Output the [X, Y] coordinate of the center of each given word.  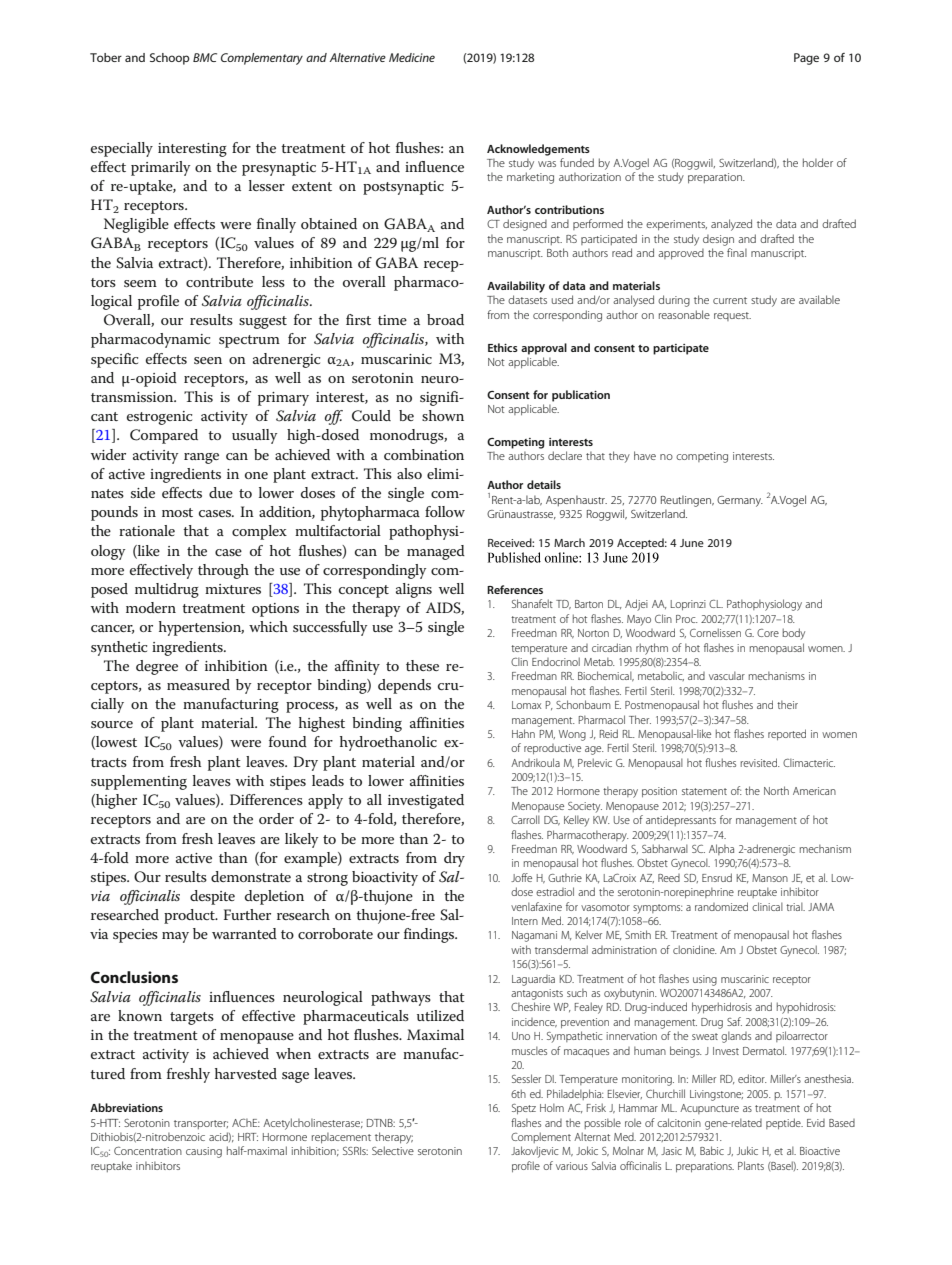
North [776, 790]
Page [806, 59]
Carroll [525, 819]
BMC [205, 57]
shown [443, 415]
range [201, 458]
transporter [201, 1124]
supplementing [139, 782]
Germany [740, 501]
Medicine [412, 57]
